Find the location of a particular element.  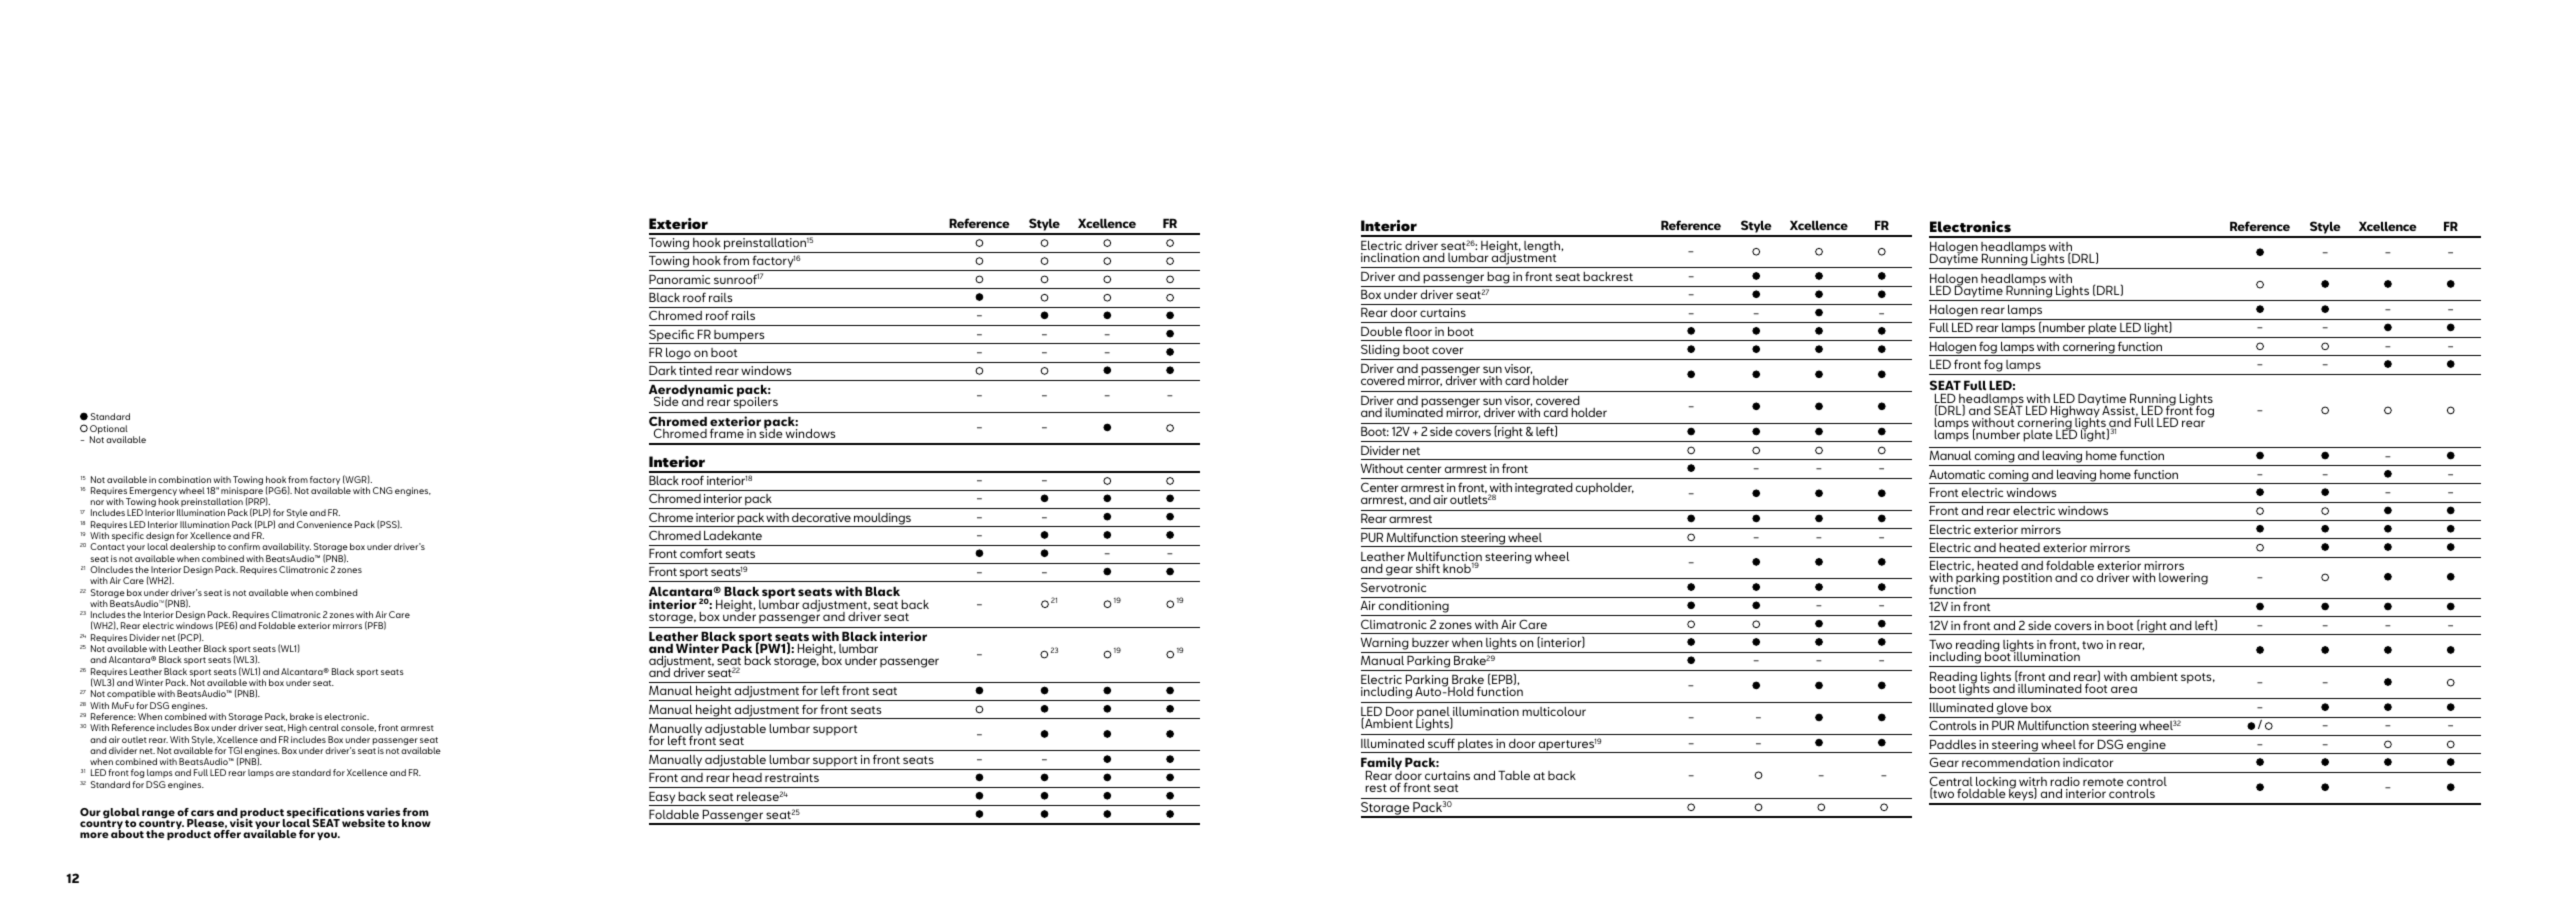

Panoramic is located at coordinates (679, 279).
